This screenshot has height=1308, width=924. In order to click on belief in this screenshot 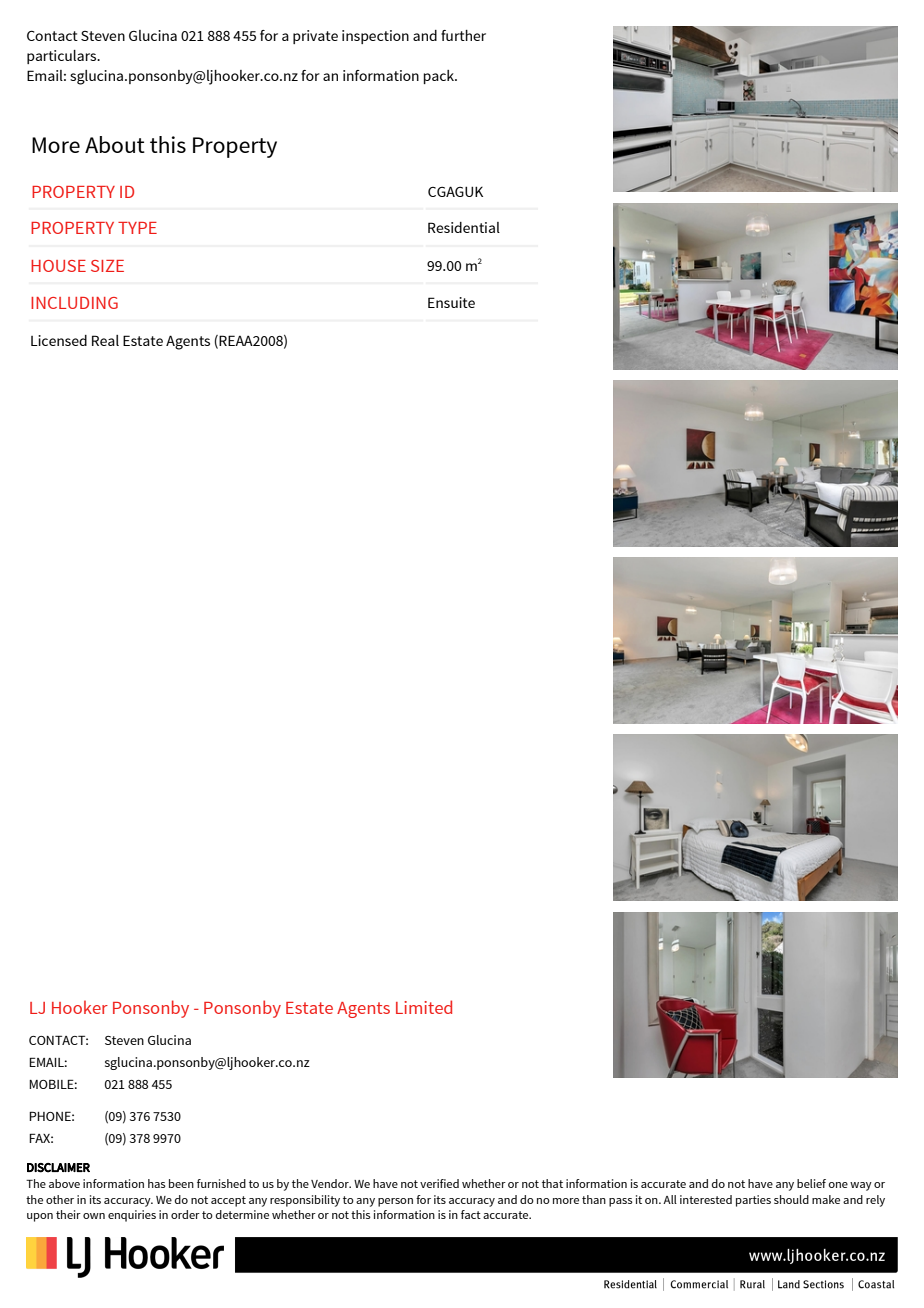, I will do `click(811, 1183)`.
